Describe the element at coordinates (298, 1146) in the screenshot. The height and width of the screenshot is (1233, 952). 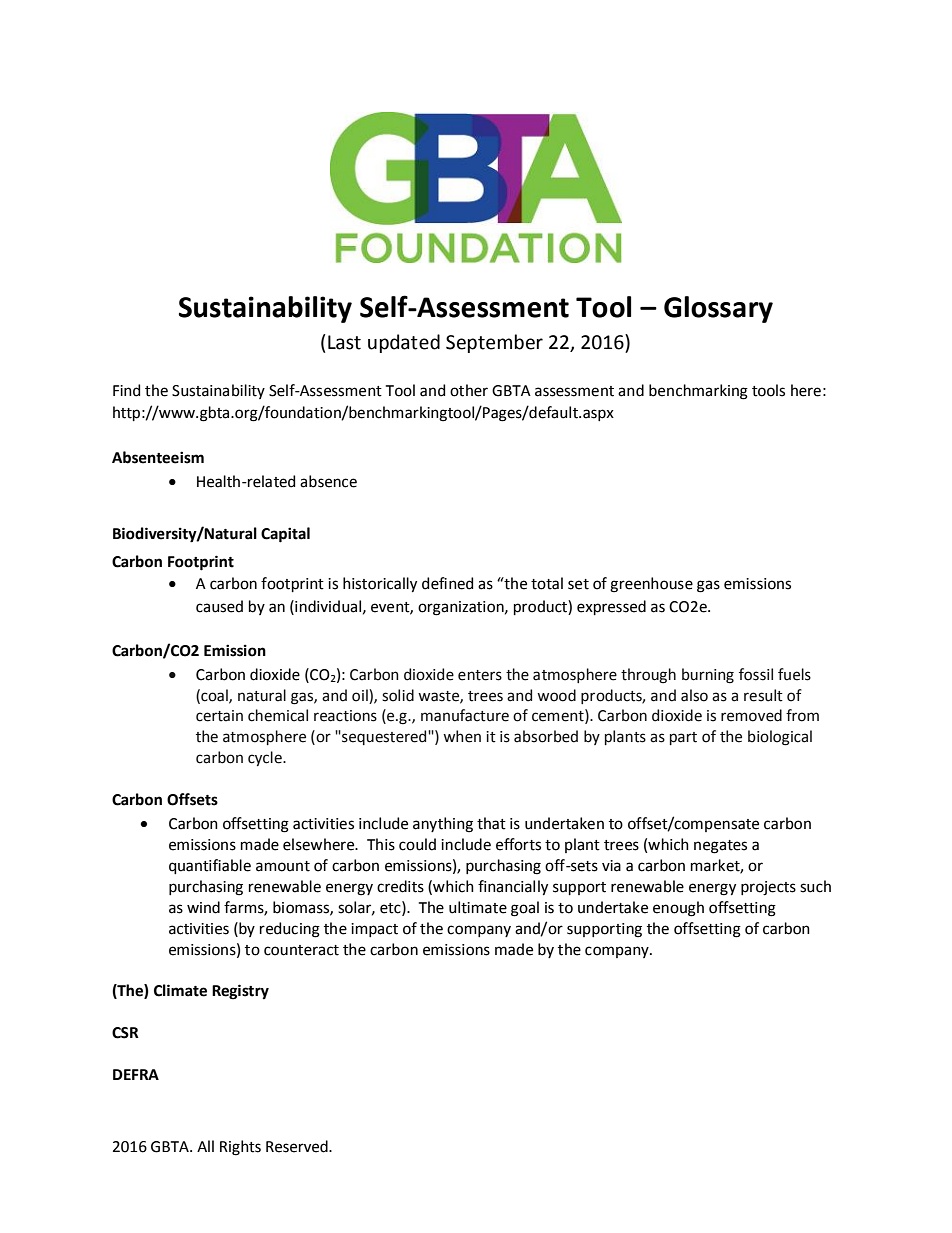
I see `Reserved` at that location.
